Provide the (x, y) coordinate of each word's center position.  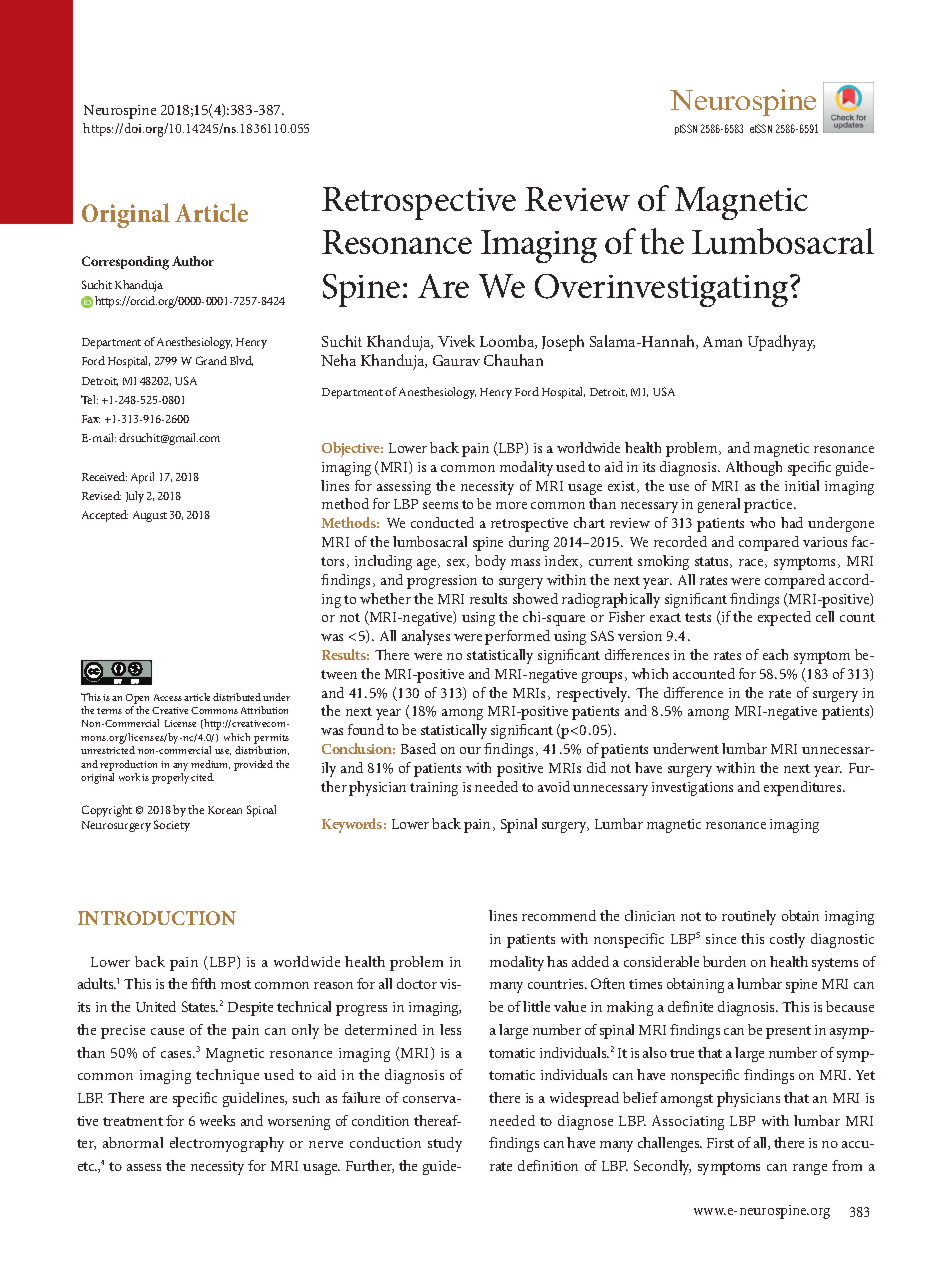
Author (193, 261)
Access (168, 697)
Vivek (456, 341)
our (470, 750)
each (775, 654)
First (720, 1143)
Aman (722, 341)
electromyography (227, 1144)
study (445, 1144)
